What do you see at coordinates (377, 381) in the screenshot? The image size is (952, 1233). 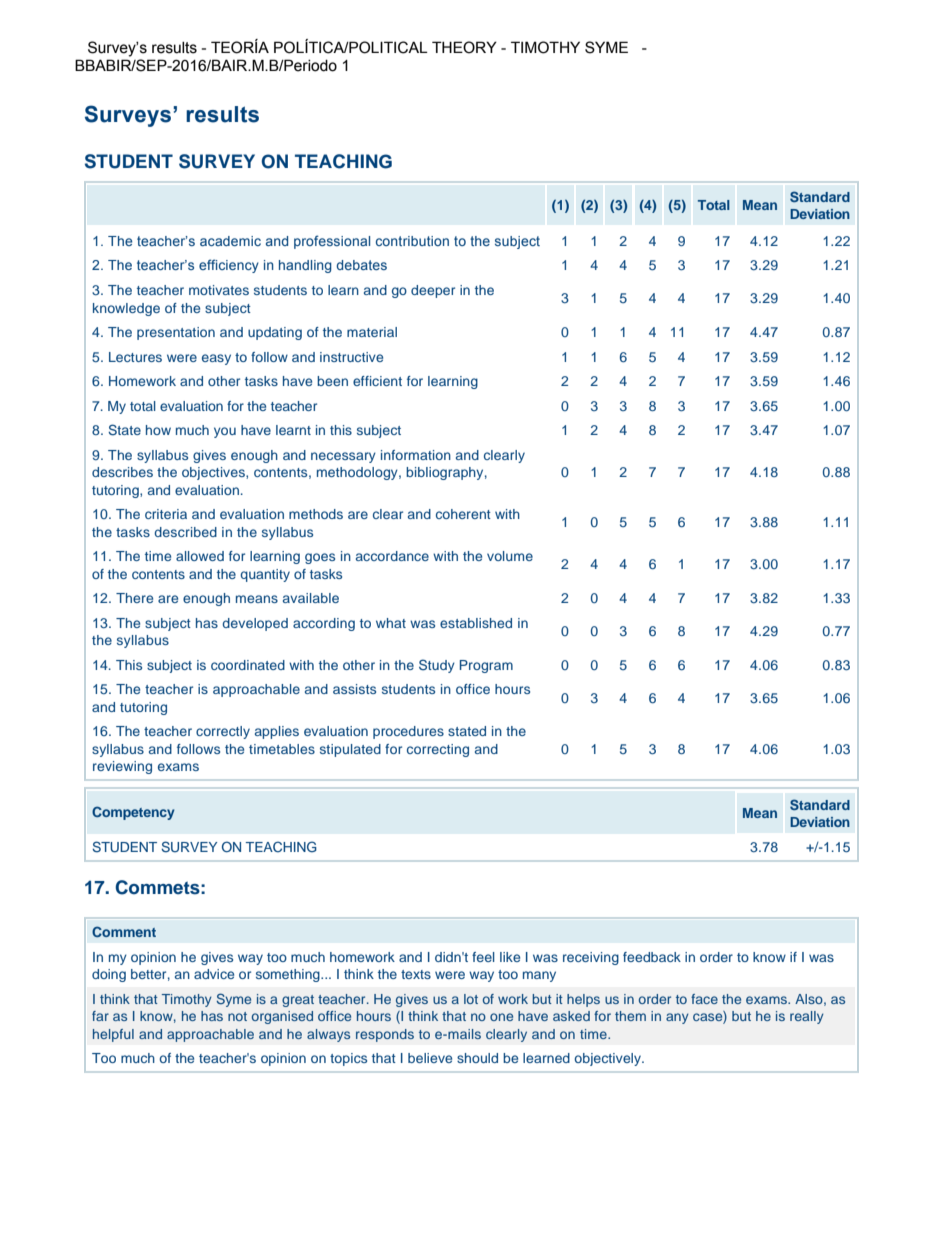 I see `efficient` at bounding box center [377, 381].
